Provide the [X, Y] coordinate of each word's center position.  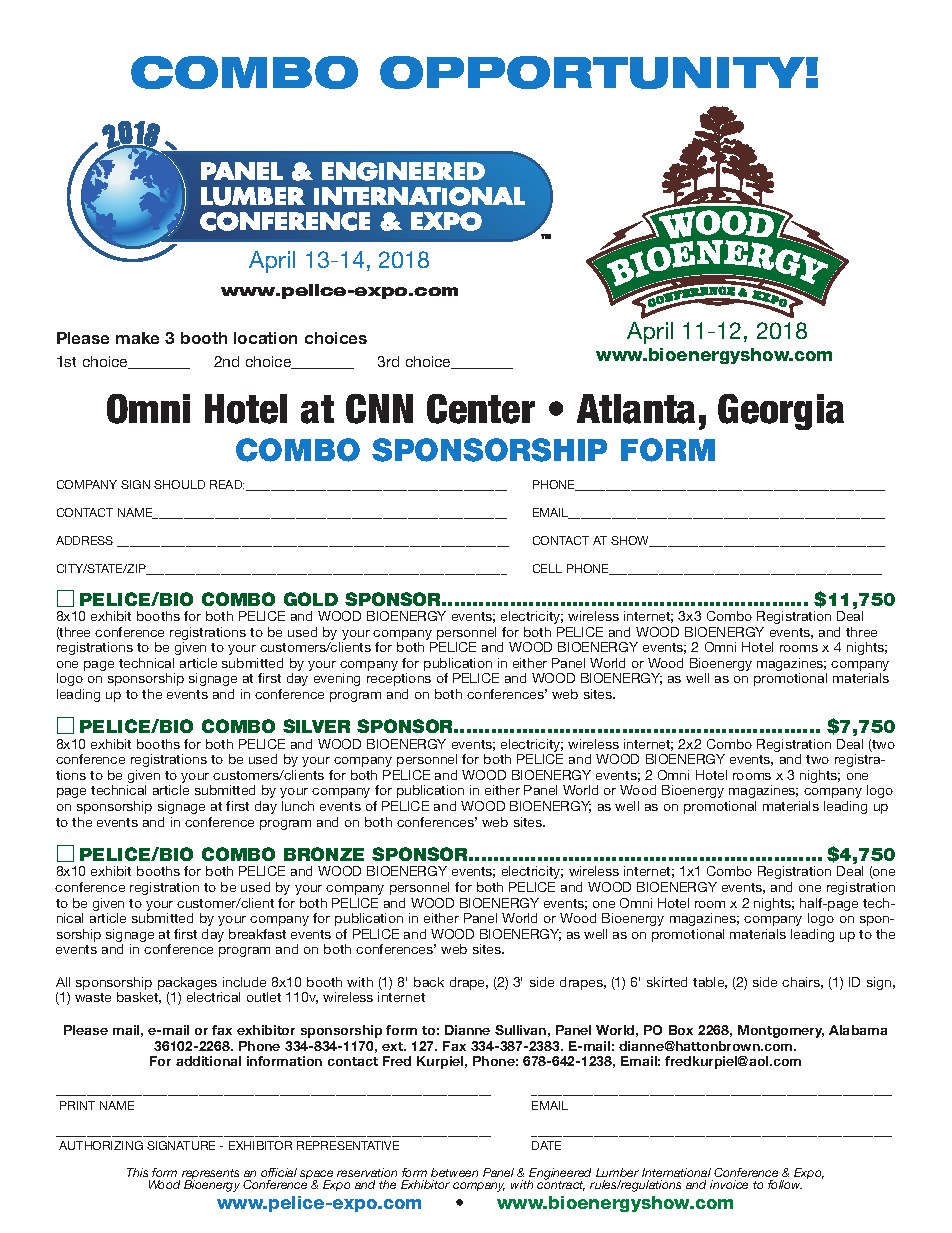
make [137, 338]
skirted [667, 982]
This [137, 1172]
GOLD [311, 599]
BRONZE [324, 854]
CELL [547, 568]
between [454, 1172]
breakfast [257, 934]
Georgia [781, 412]
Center [481, 409]
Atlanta [636, 409]
